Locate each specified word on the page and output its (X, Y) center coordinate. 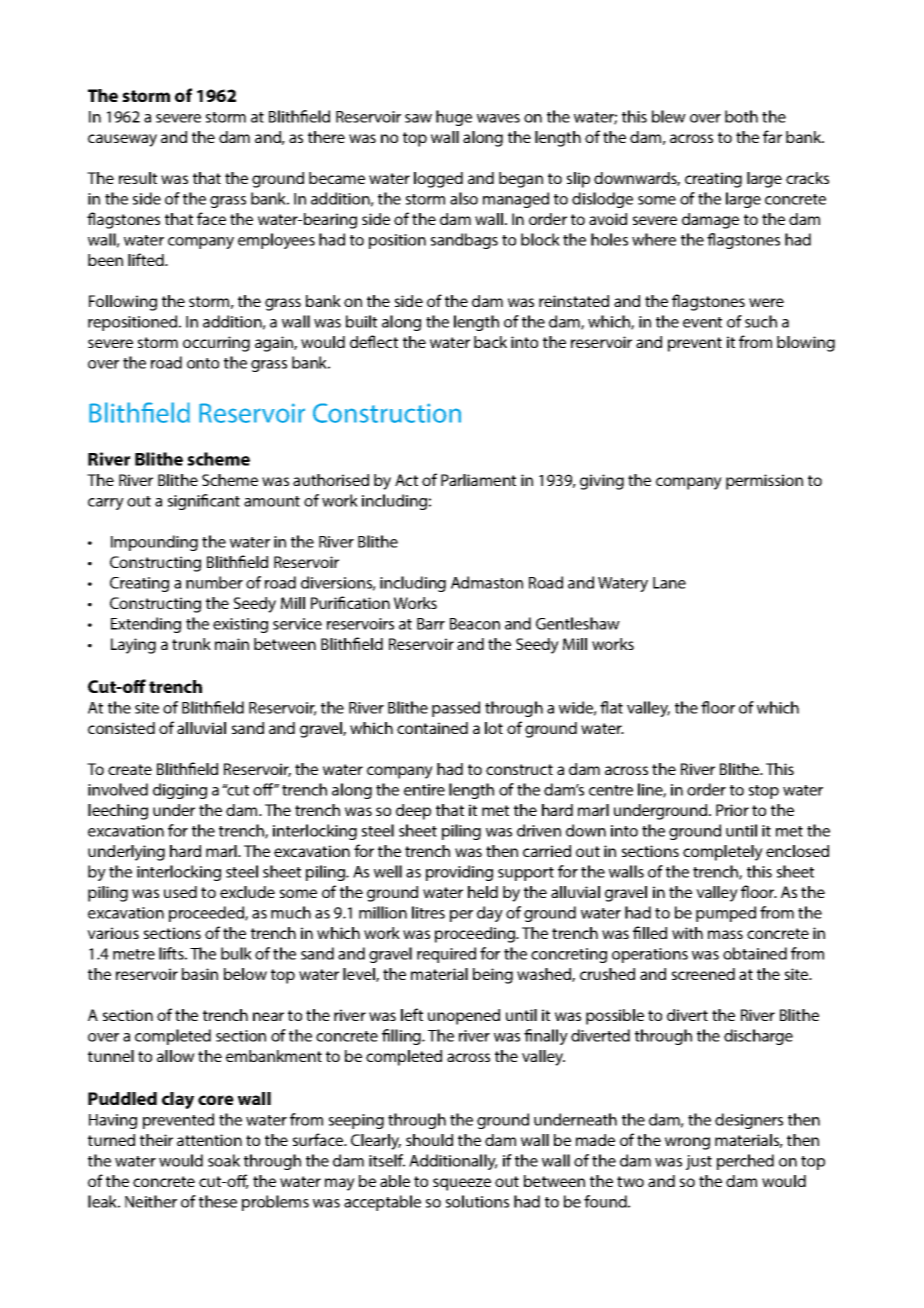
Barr (431, 624)
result (138, 178)
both (741, 116)
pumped (726, 914)
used (180, 892)
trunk (191, 644)
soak (224, 1160)
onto (203, 363)
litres (428, 912)
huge (454, 118)
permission (764, 482)
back (490, 342)
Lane (669, 583)
